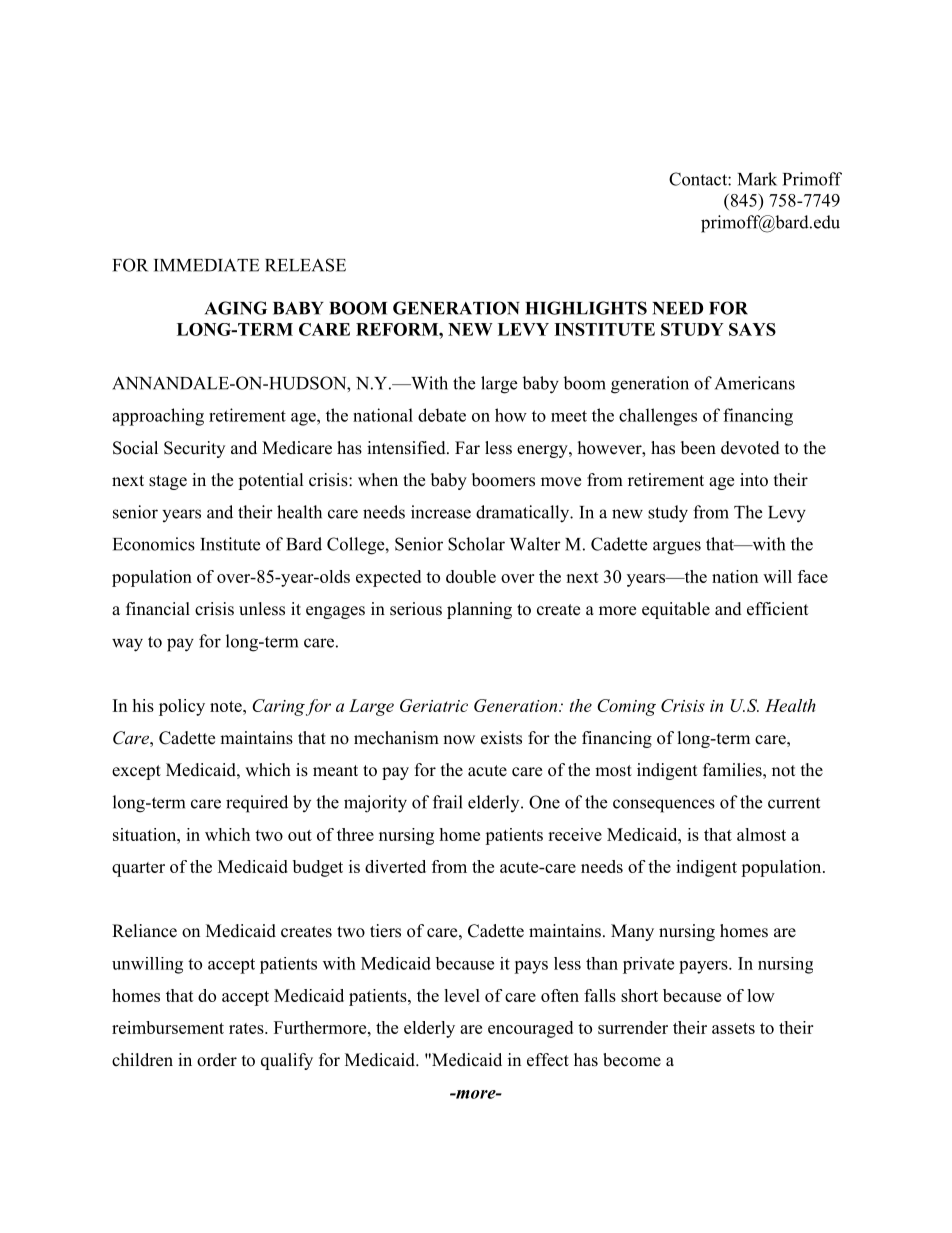 The width and height of the screenshot is (952, 1233). Describe the element at coordinates (247, 1028) in the screenshot. I see `rates` at that location.
